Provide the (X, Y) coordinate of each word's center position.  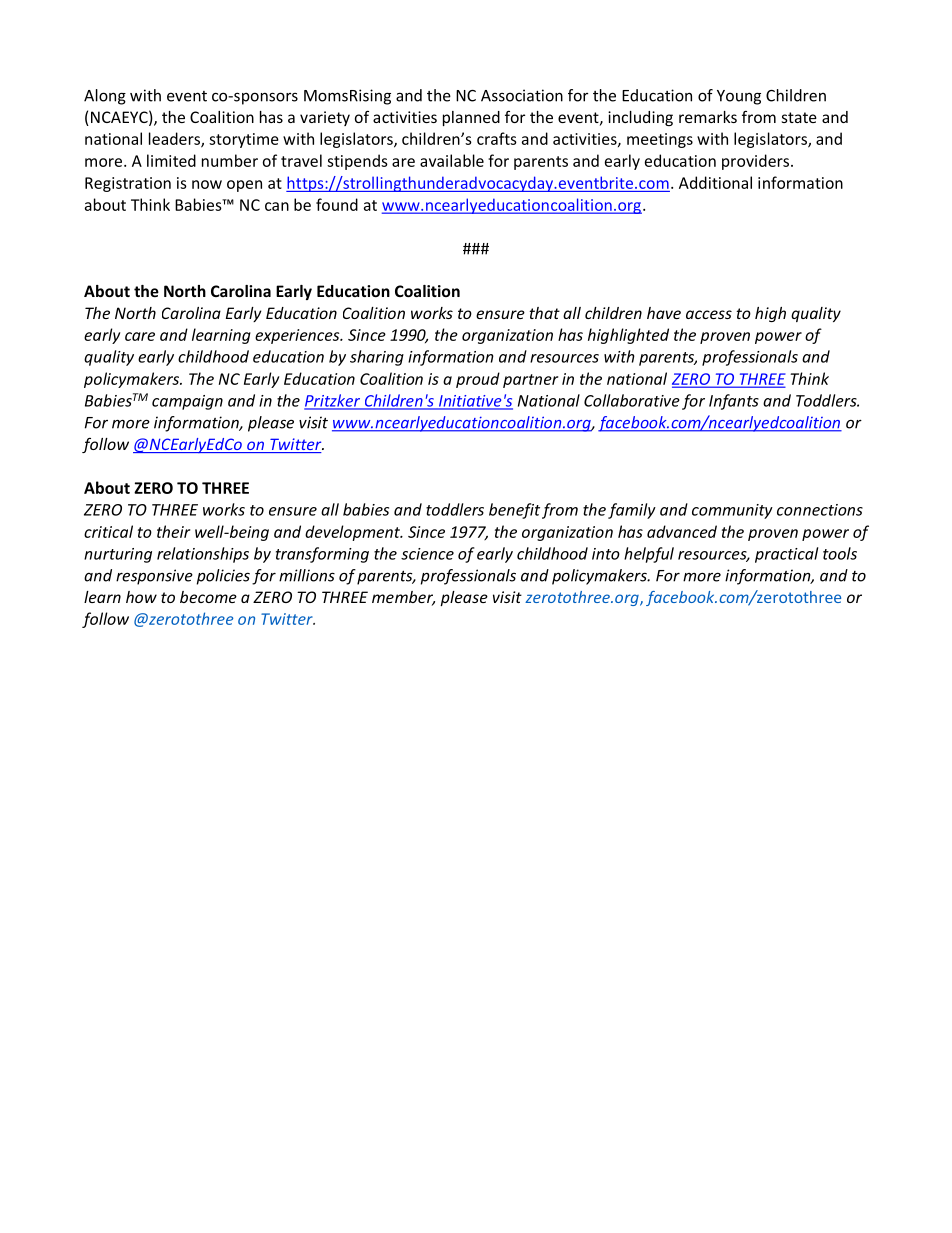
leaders (175, 139)
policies (223, 577)
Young (739, 97)
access (709, 314)
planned (471, 118)
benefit (514, 511)
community (732, 511)
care (140, 336)
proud (478, 380)
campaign (187, 402)
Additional (715, 182)
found (337, 204)
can (277, 206)
